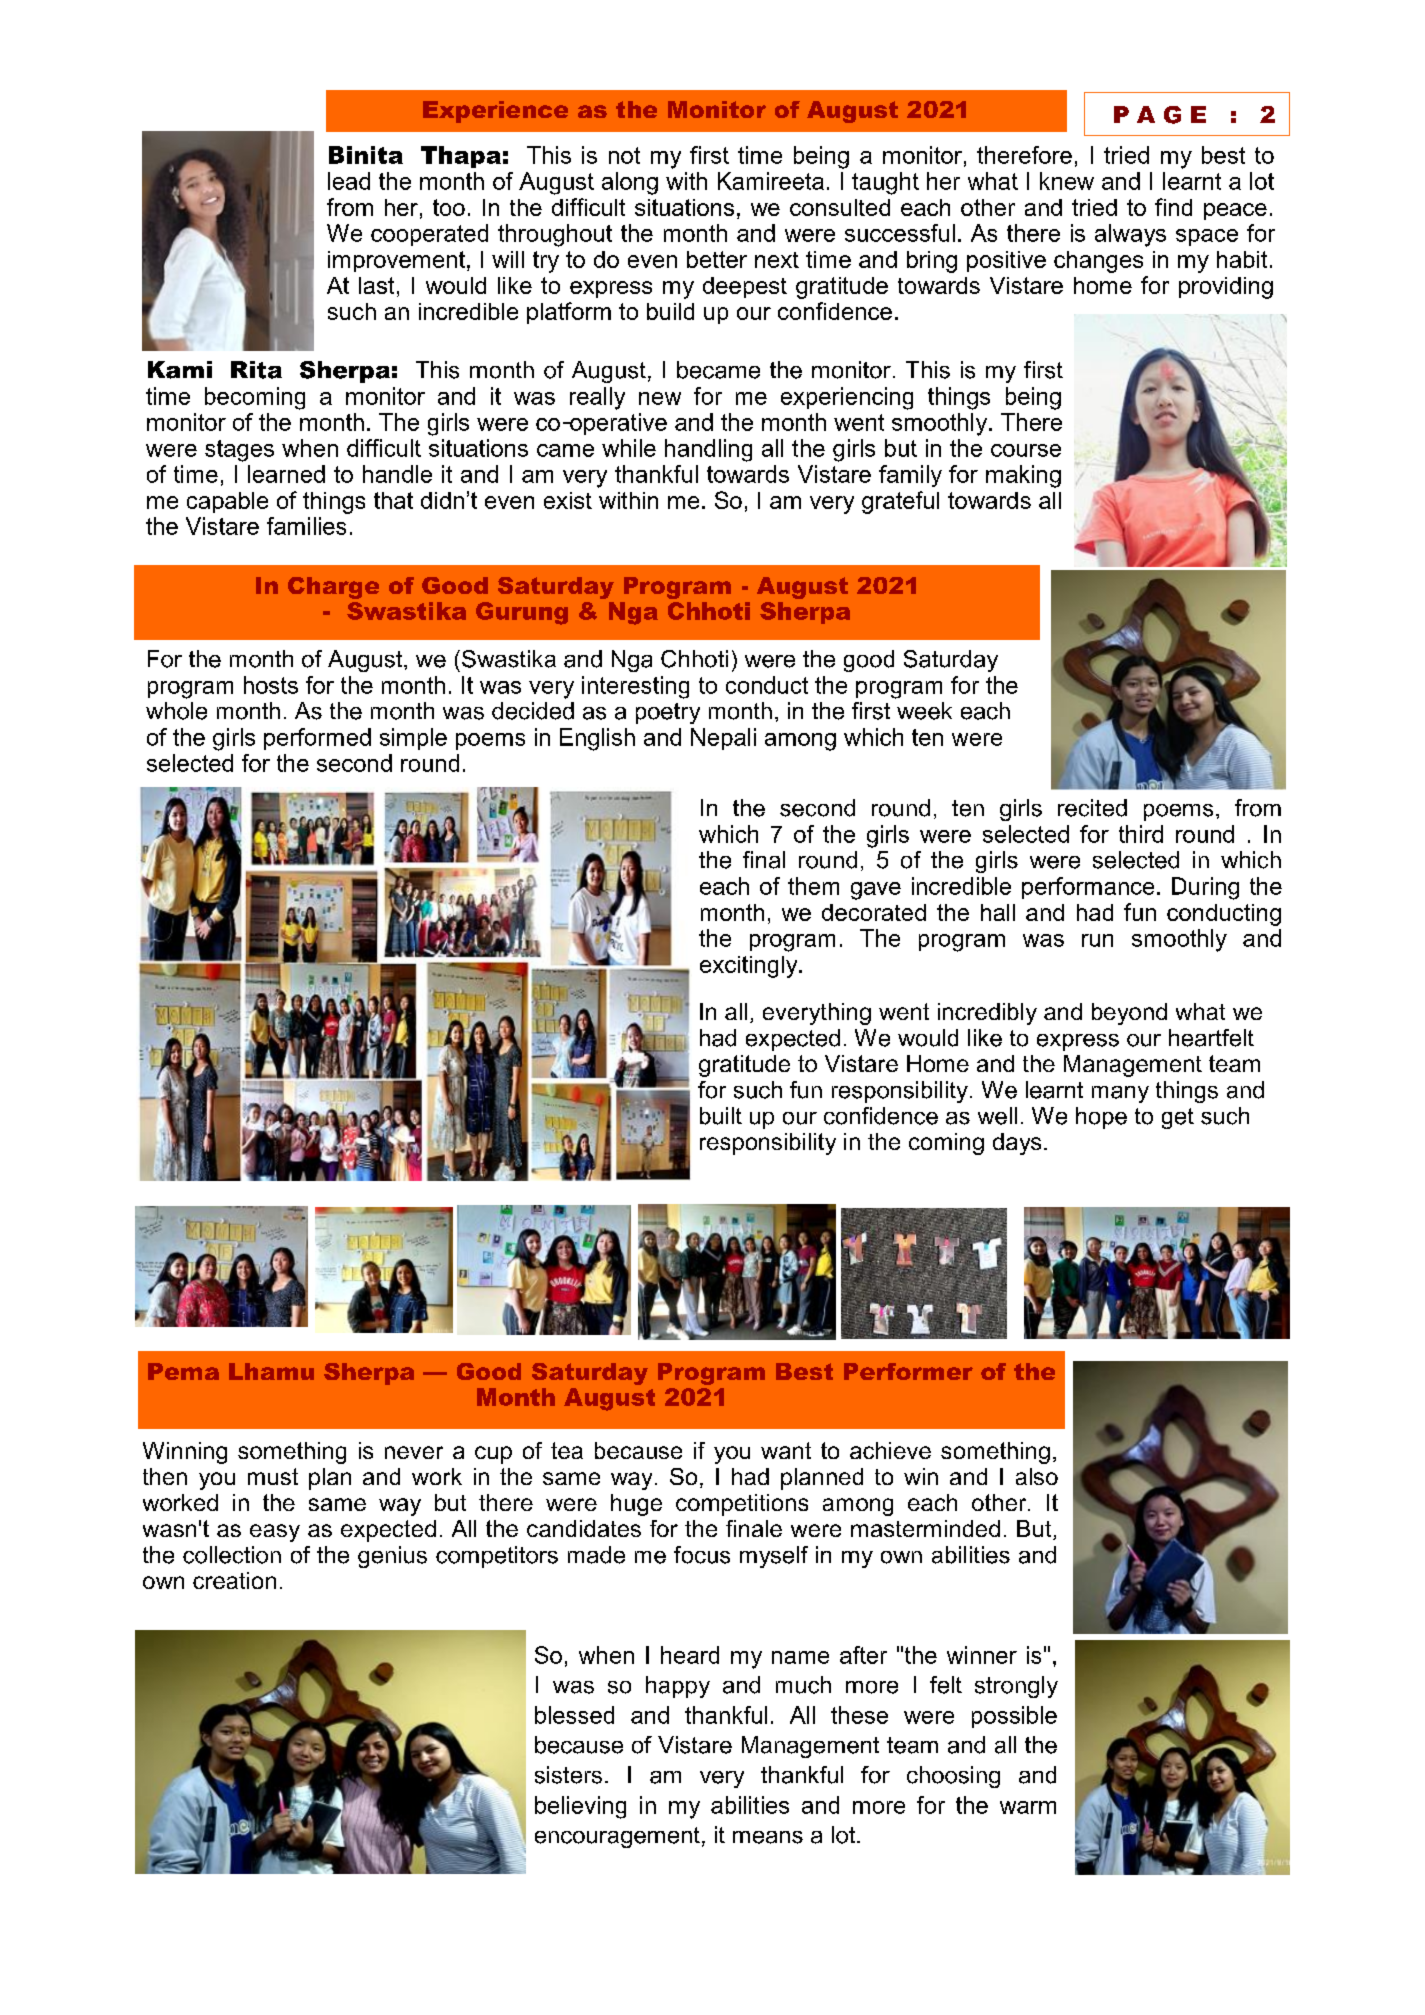 The height and width of the screenshot is (2015, 1425). What do you see at coordinates (349, 181) in the screenshot?
I see `lead` at bounding box center [349, 181].
